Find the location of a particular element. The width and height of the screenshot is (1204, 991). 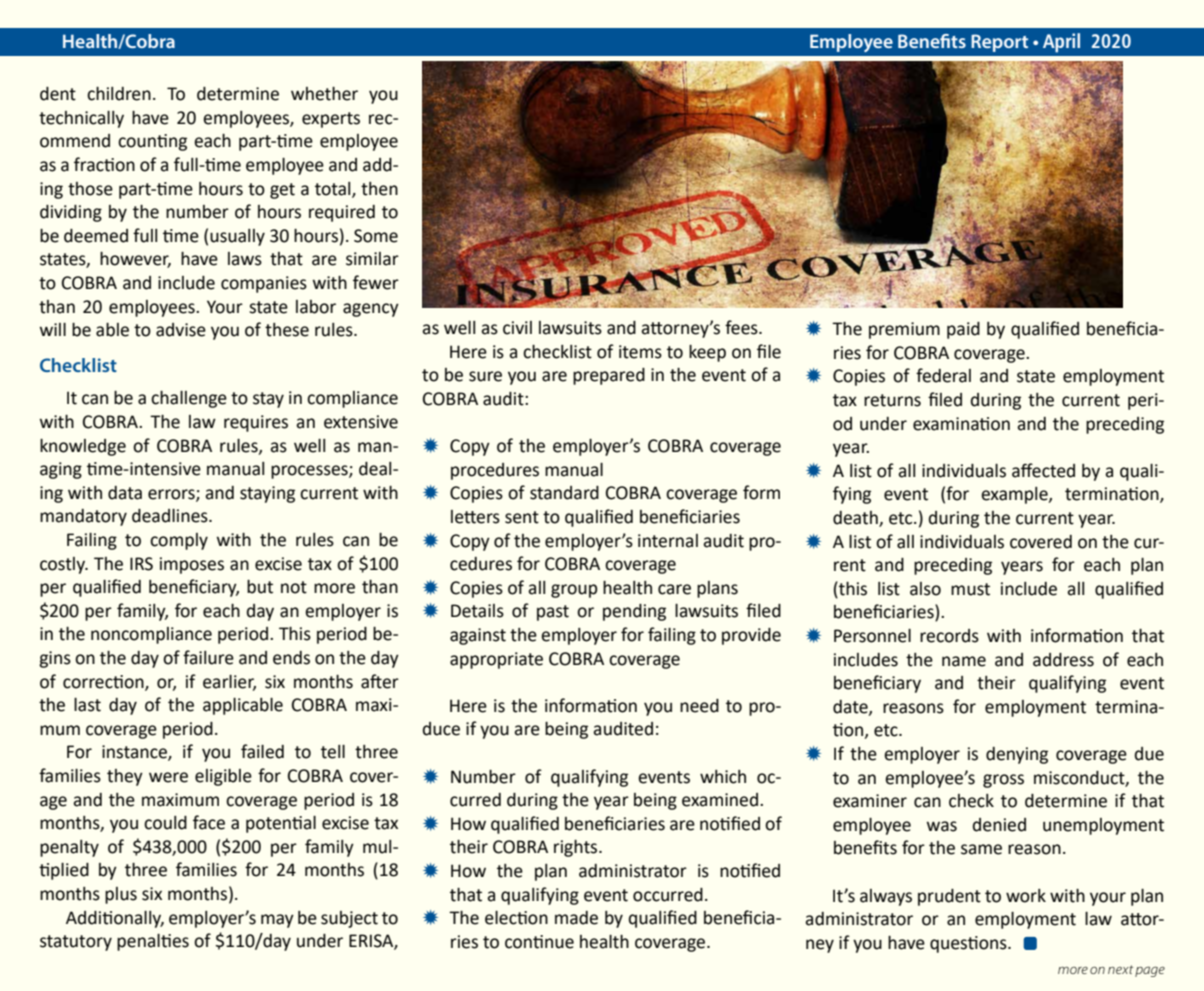

children is located at coordinates (119, 94).
